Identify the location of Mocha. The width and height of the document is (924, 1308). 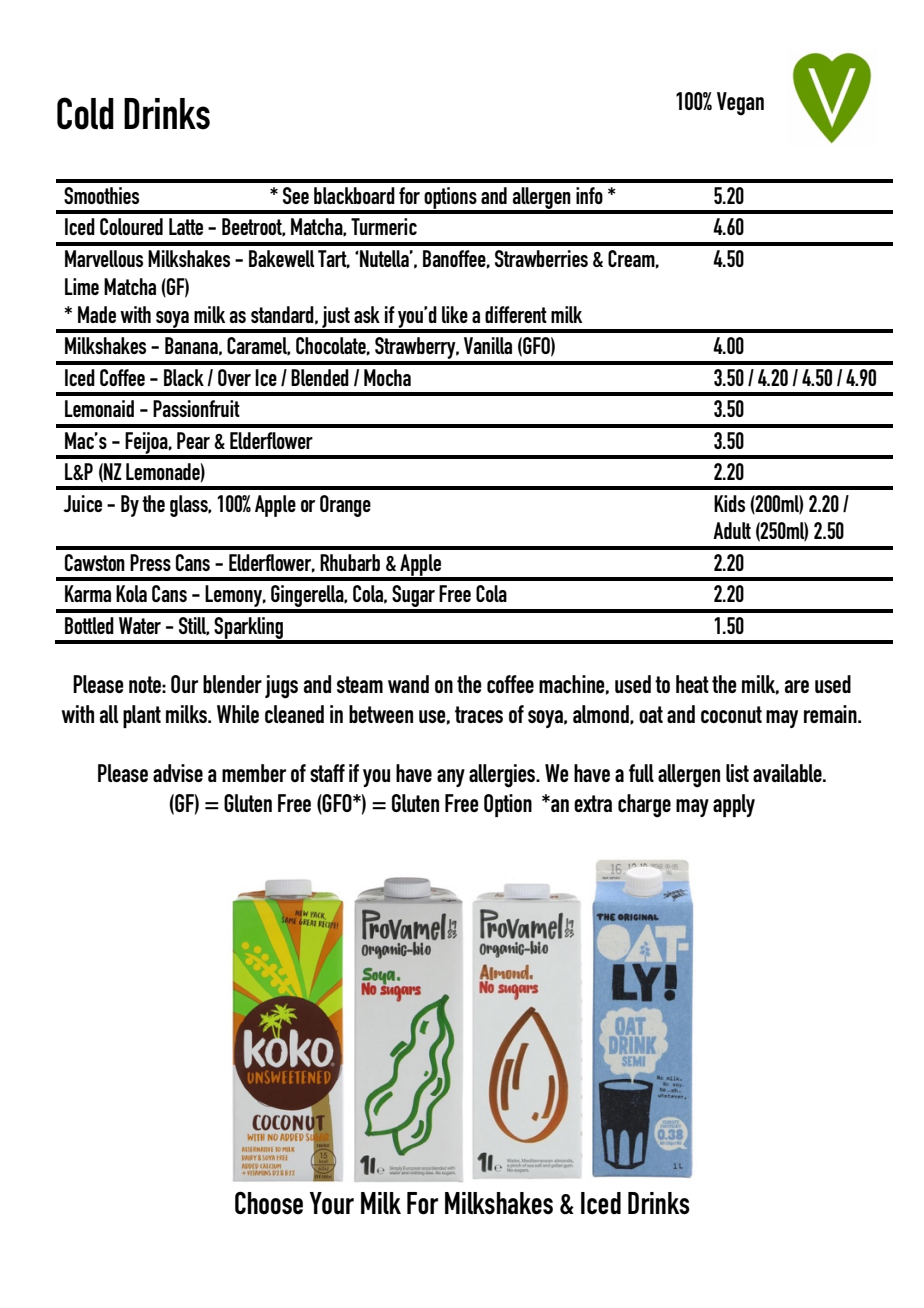
(387, 377).
